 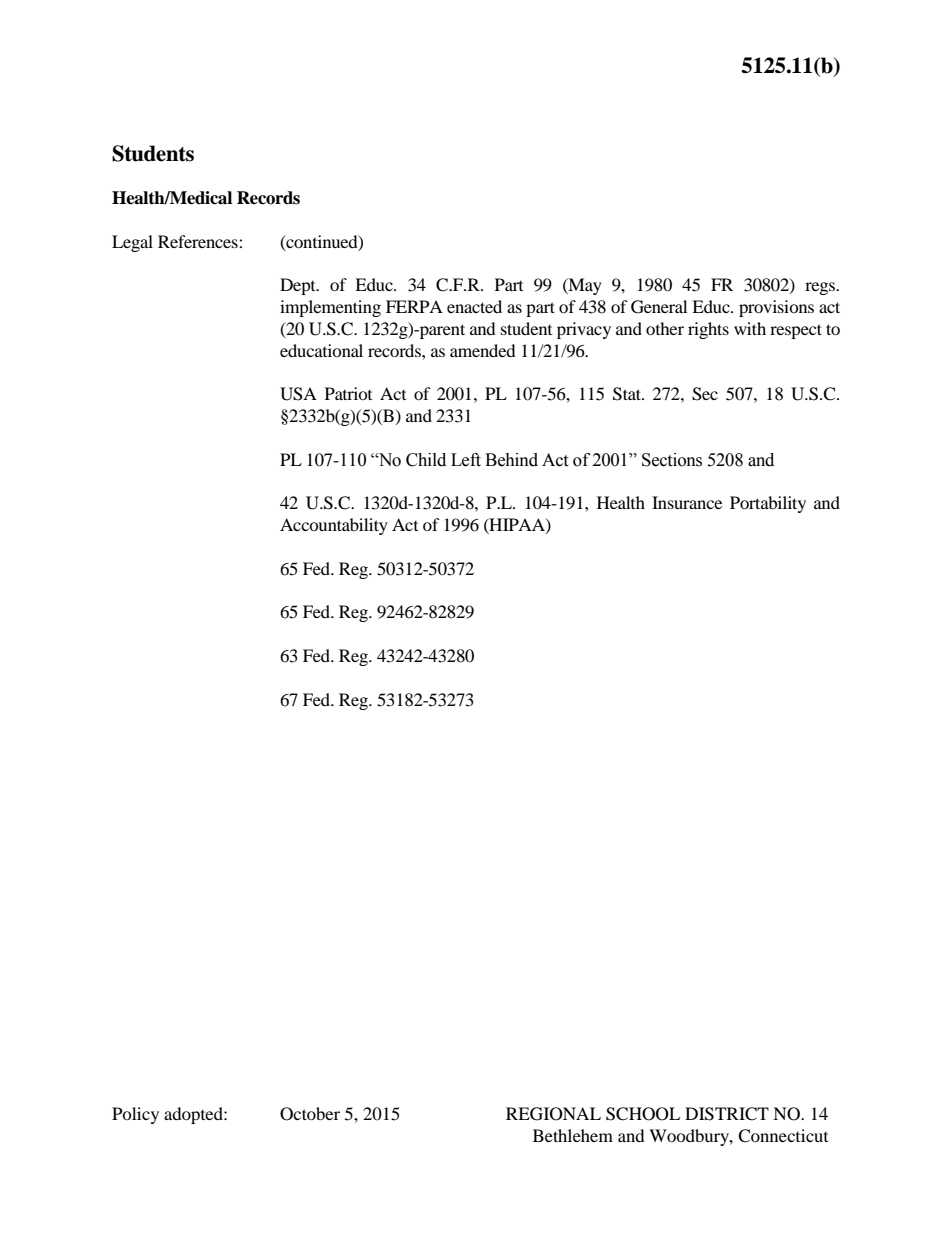 What do you see at coordinates (466, 460) in the page?
I see `Left` at bounding box center [466, 460].
